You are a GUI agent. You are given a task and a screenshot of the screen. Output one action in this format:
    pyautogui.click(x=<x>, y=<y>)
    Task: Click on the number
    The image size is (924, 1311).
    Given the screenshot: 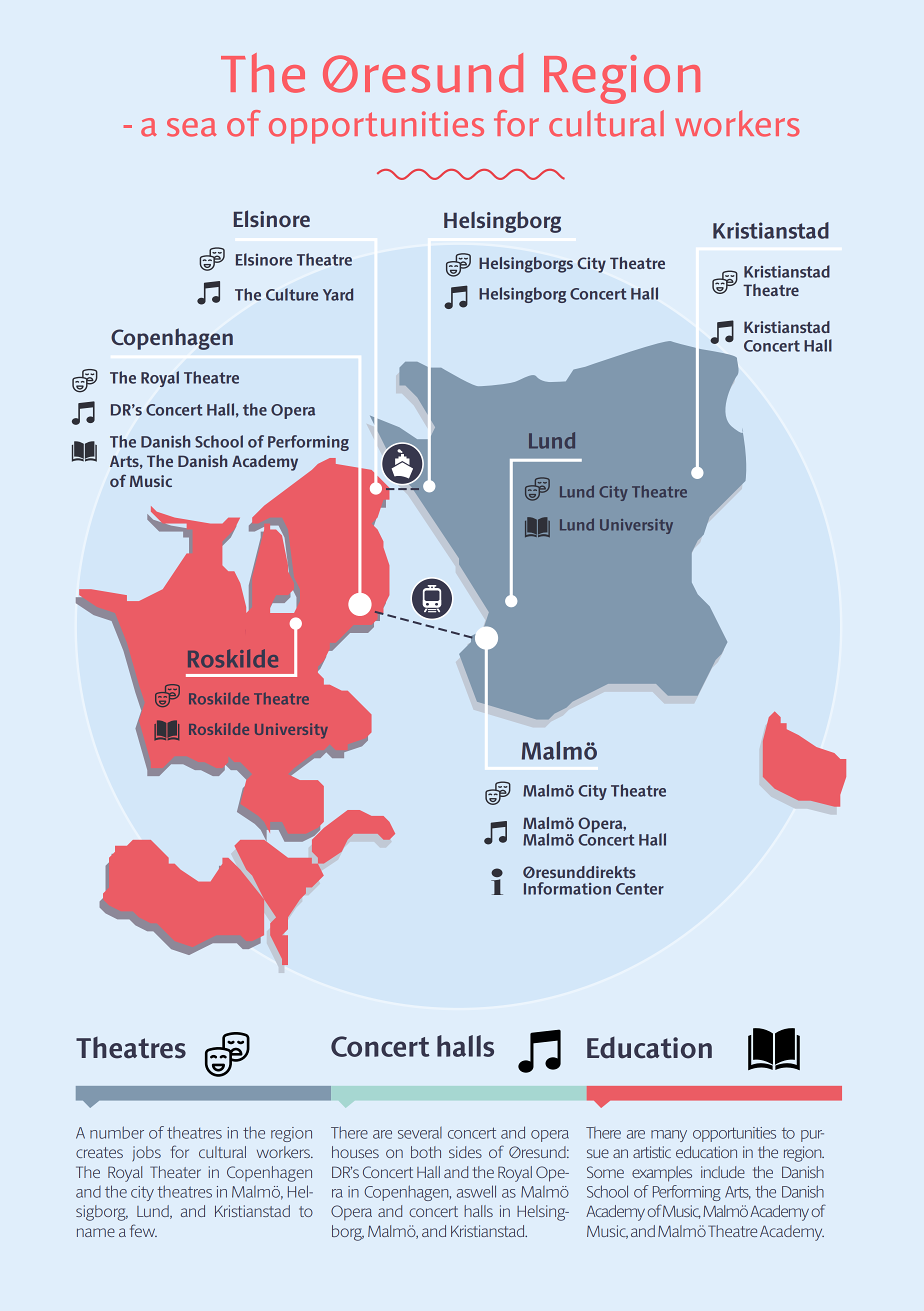 What is the action you would take?
    pyautogui.click(x=117, y=1132)
